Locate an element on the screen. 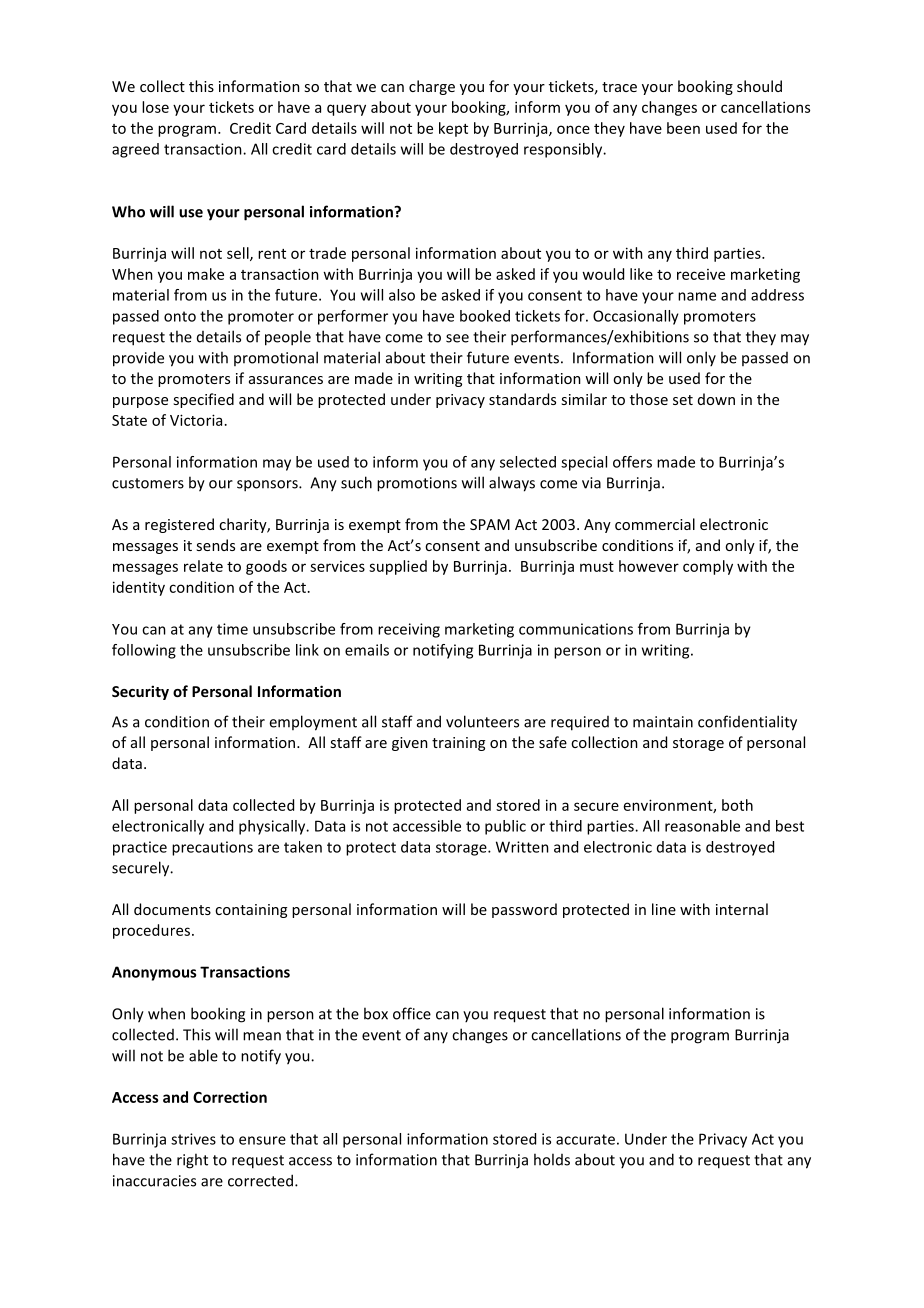  lose is located at coordinates (155, 107).
